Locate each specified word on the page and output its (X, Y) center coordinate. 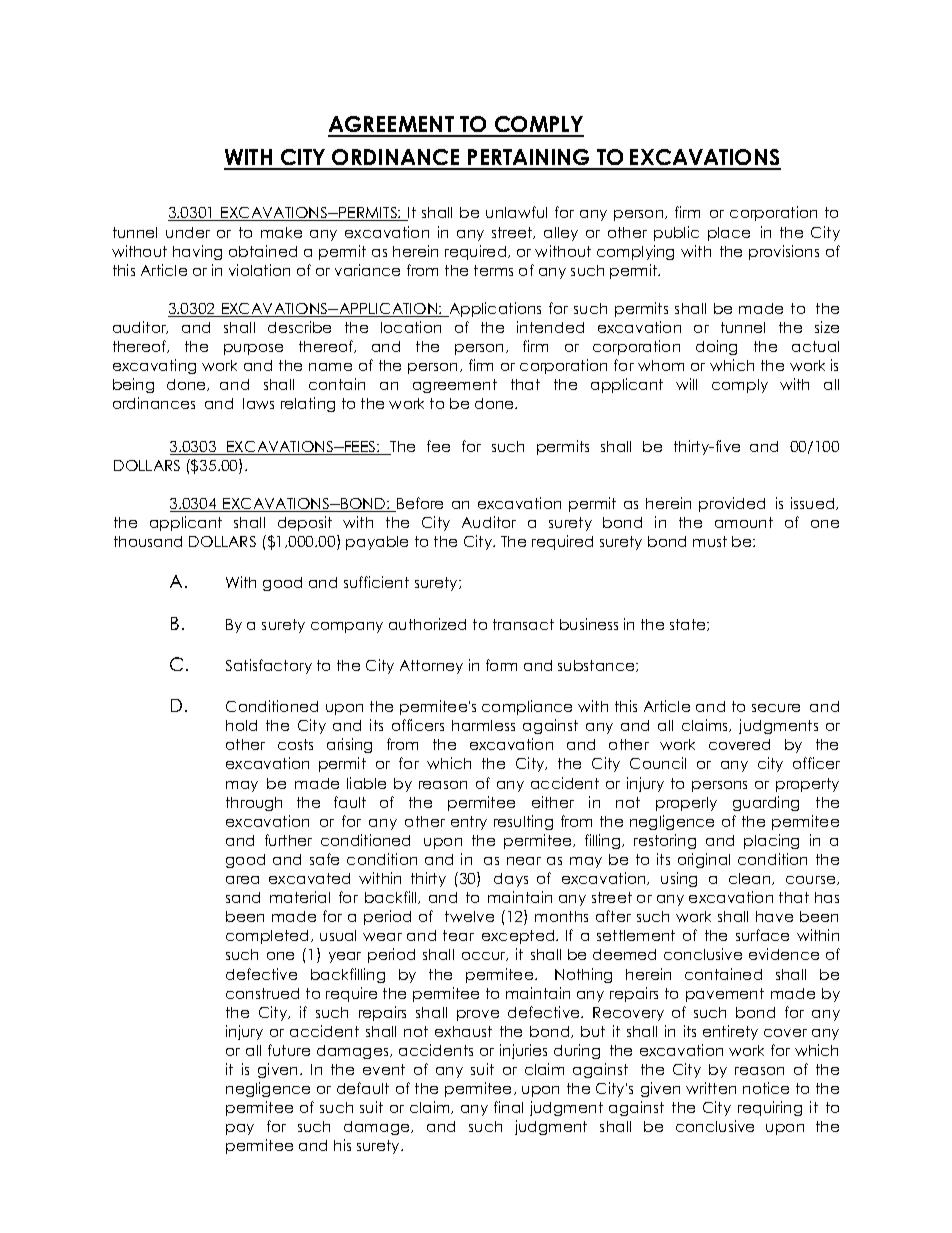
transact (523, 624)
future (289, 1050)
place (729, 234)
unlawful (516, 212)
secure (776, 708)
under (188, 232)
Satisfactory (269, 666)
